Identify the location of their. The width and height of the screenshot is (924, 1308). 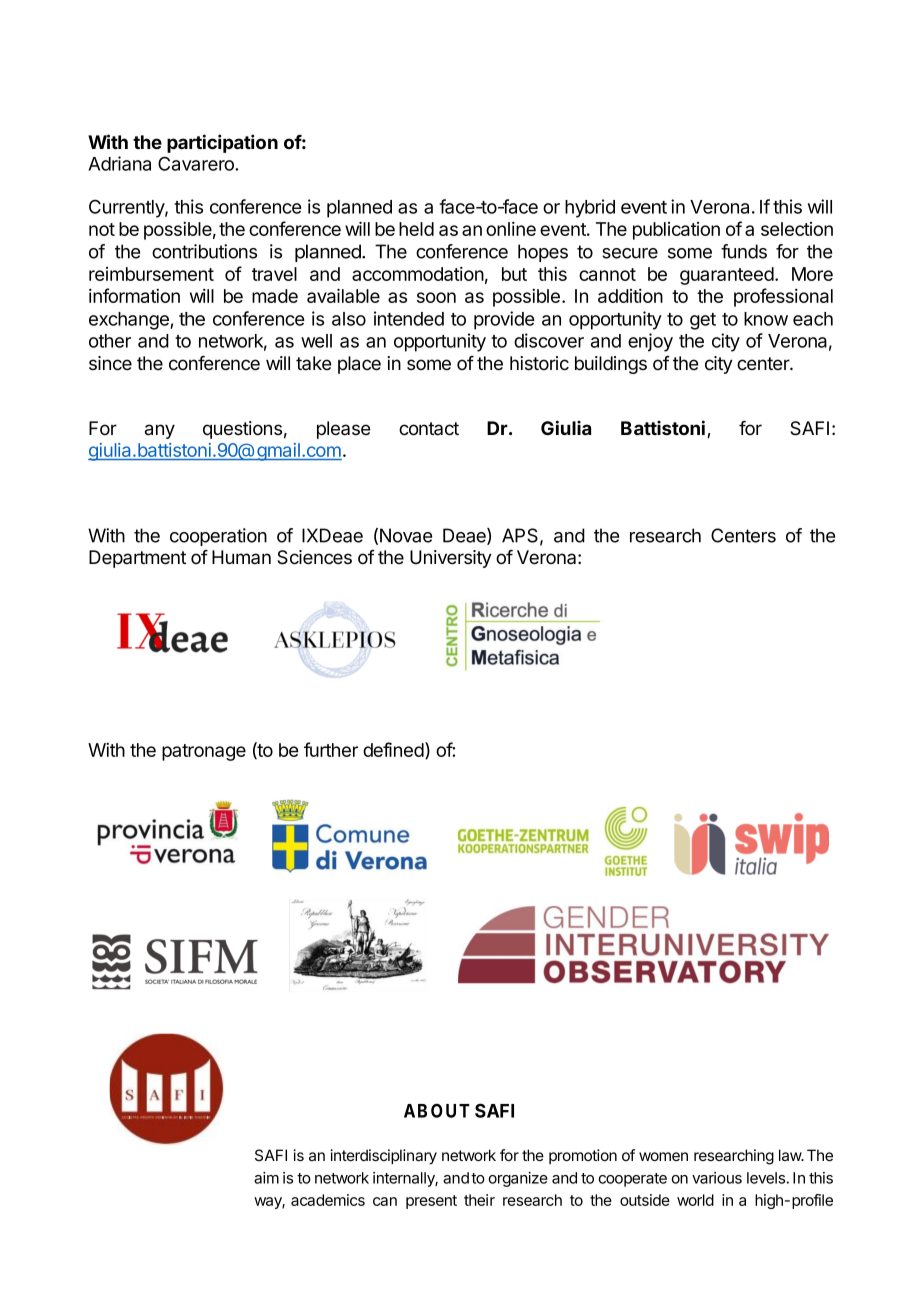
(479, 1200).
